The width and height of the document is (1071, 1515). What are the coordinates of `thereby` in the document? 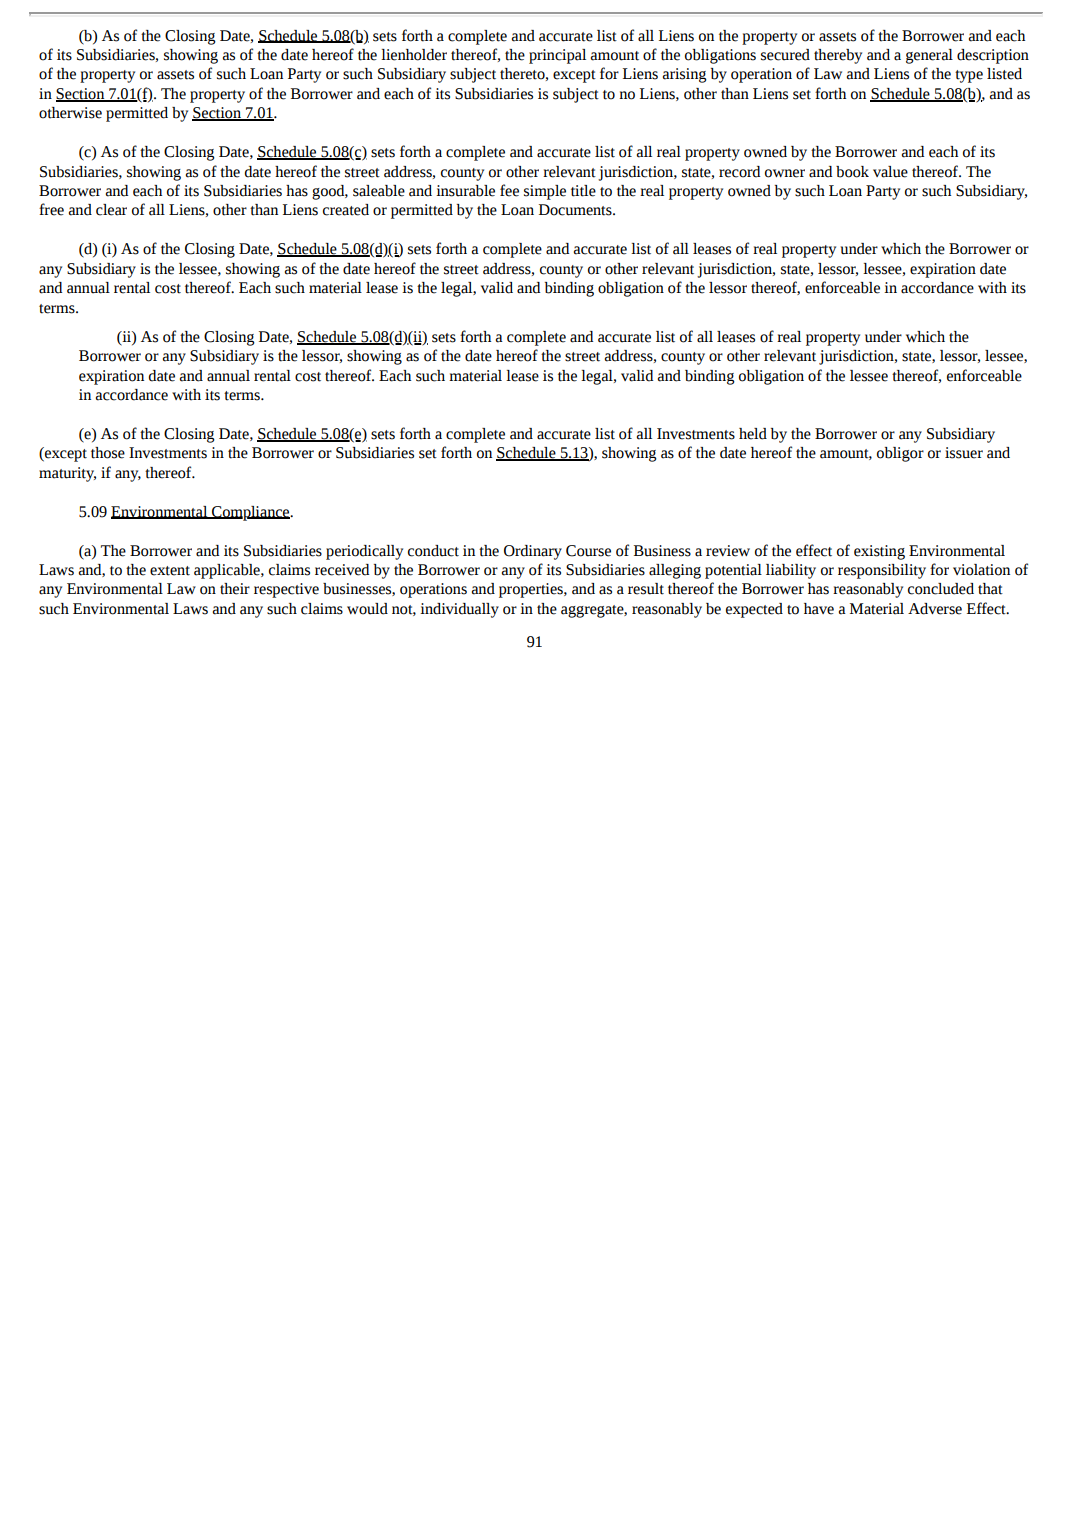 It's located at (838, 56).
